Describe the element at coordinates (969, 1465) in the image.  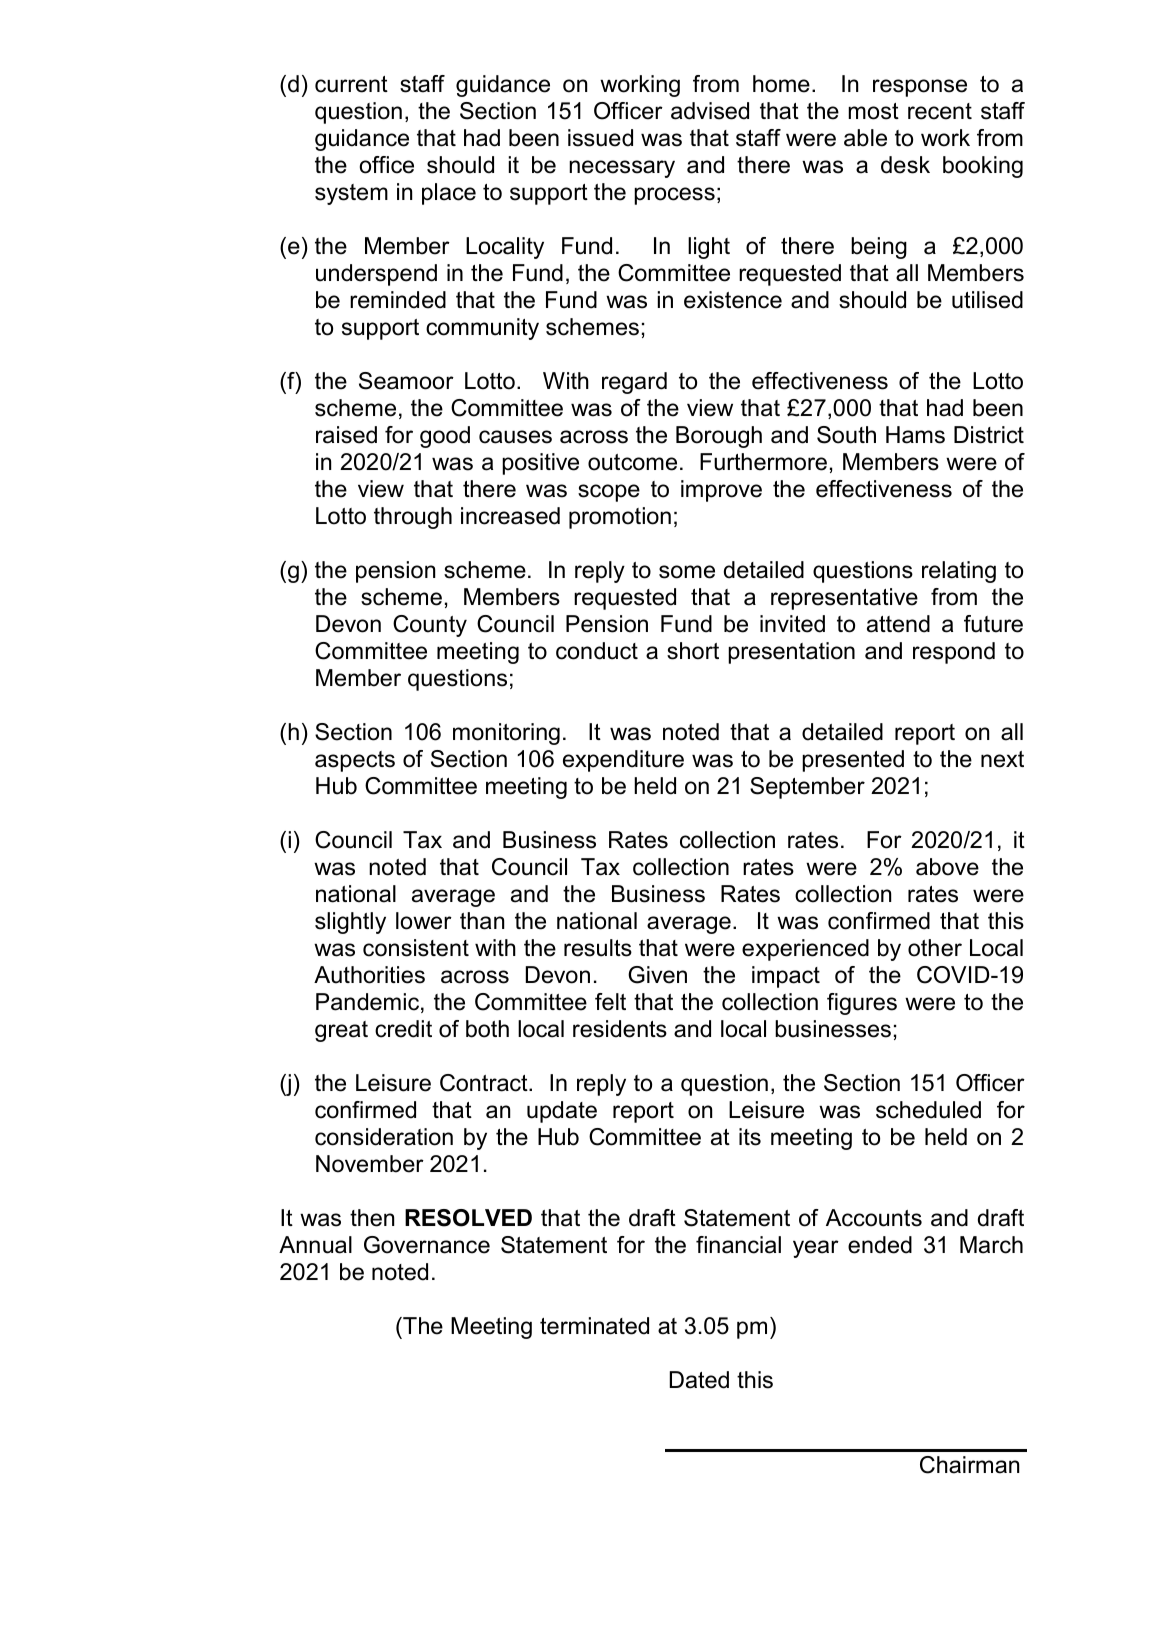
I see `Chairman` at that location.
